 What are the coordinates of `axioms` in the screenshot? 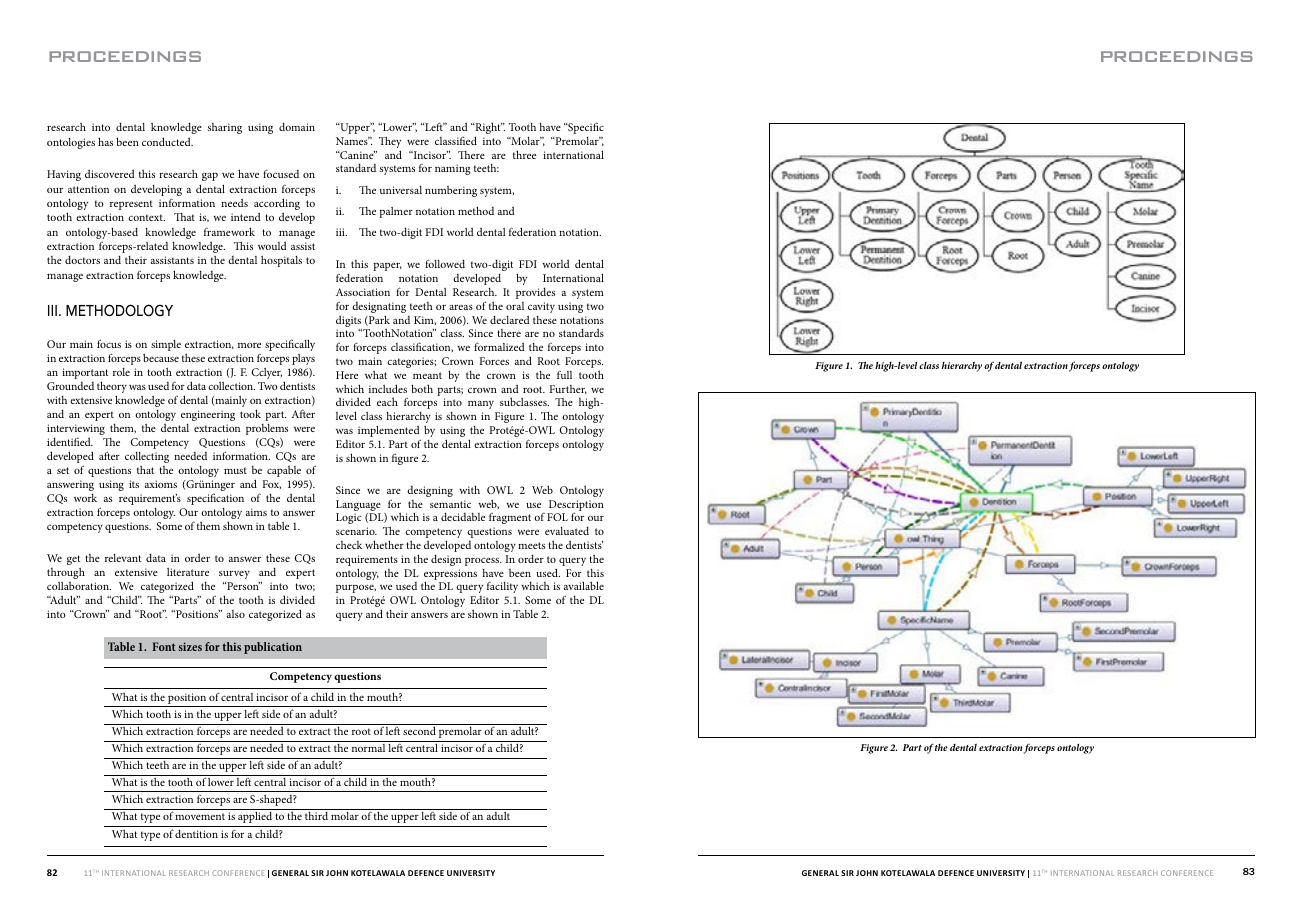 It's located at (160, 484).
